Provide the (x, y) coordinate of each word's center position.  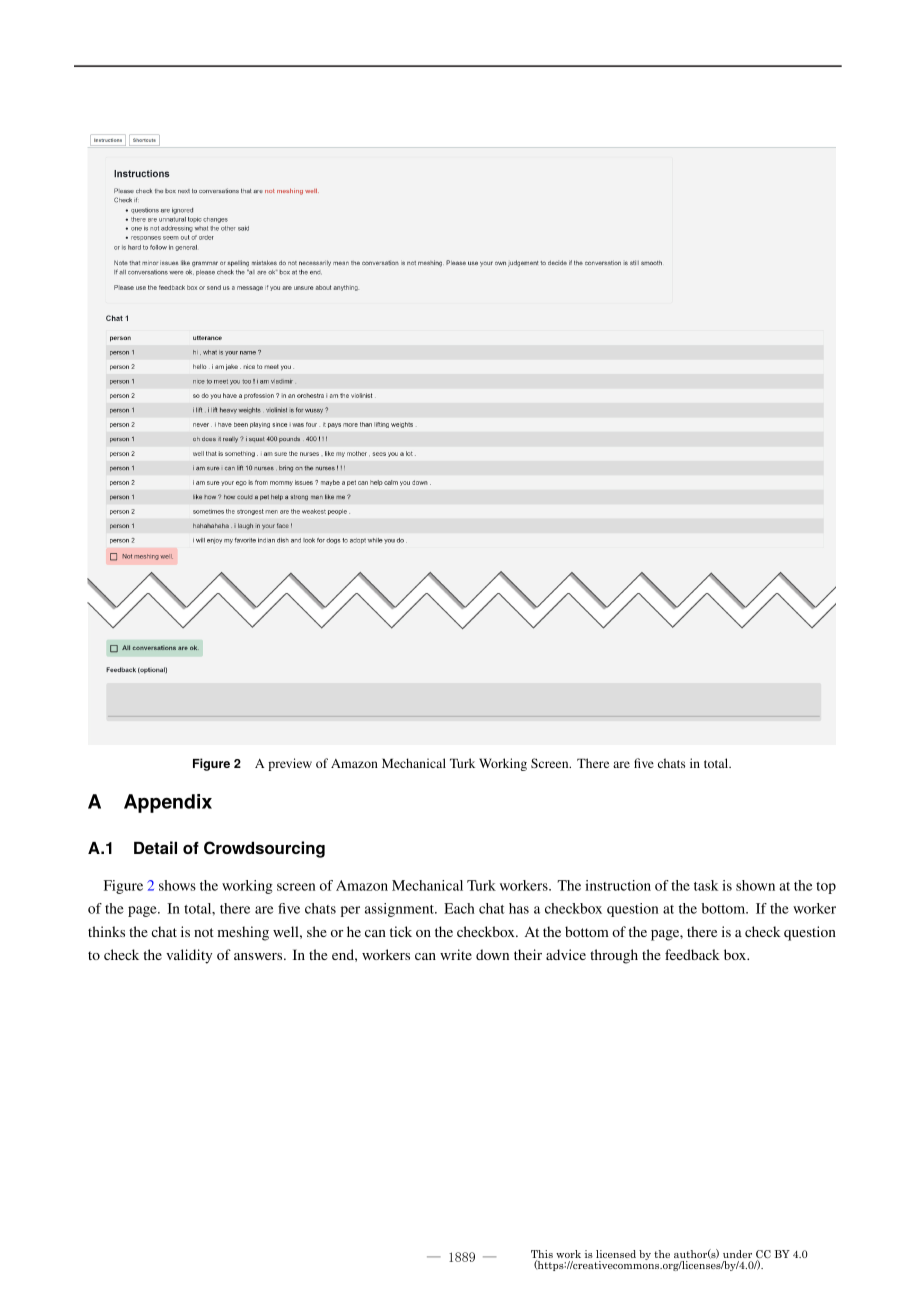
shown (755, 885)
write (456, 954)
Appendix (168, 803)
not (204, 932)
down (492, 954)
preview (290, 764)
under (737, 1254)
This (542, 1255)
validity (189, 956)
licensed (616, 1254)
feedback (692, 954)
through (614, 956)
